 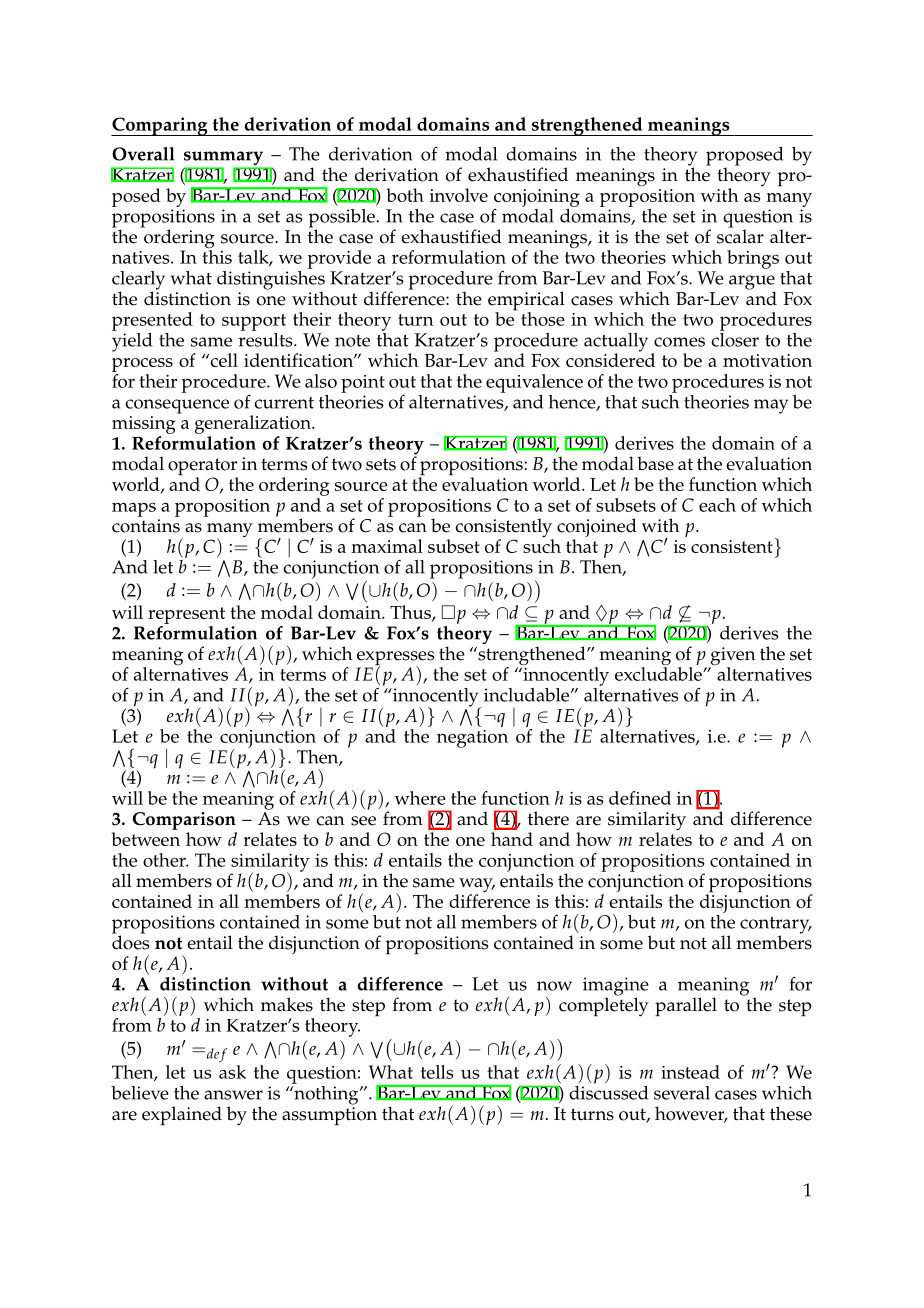 What do you see at coordinates (640, 798) in the image?
I see `defined` at bounding box center [640, 798].
